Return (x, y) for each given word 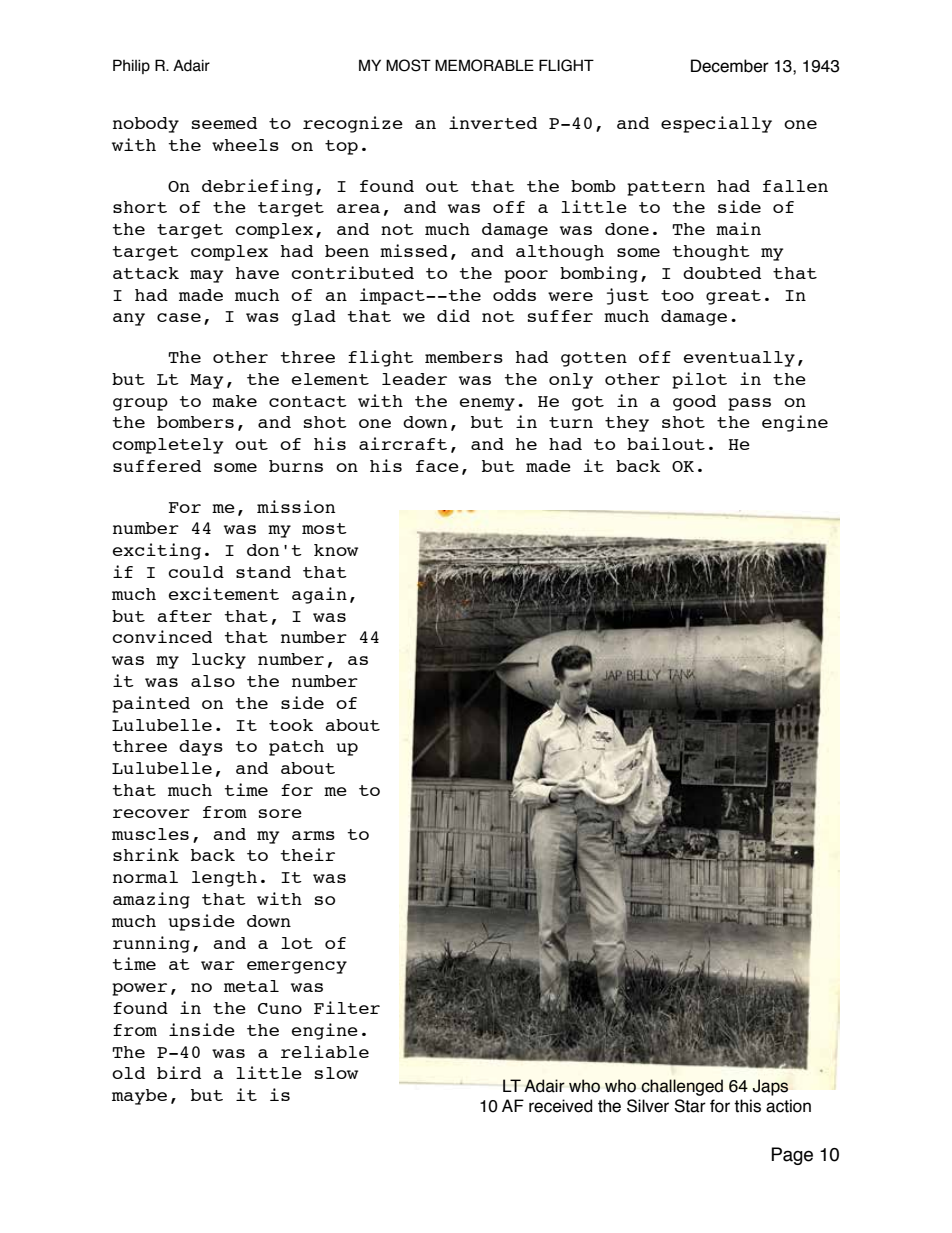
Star (690, 1106)
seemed (224, 123)
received (560, 1106)
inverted (493, 122)
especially (716, 124)
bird (179, 1072)
